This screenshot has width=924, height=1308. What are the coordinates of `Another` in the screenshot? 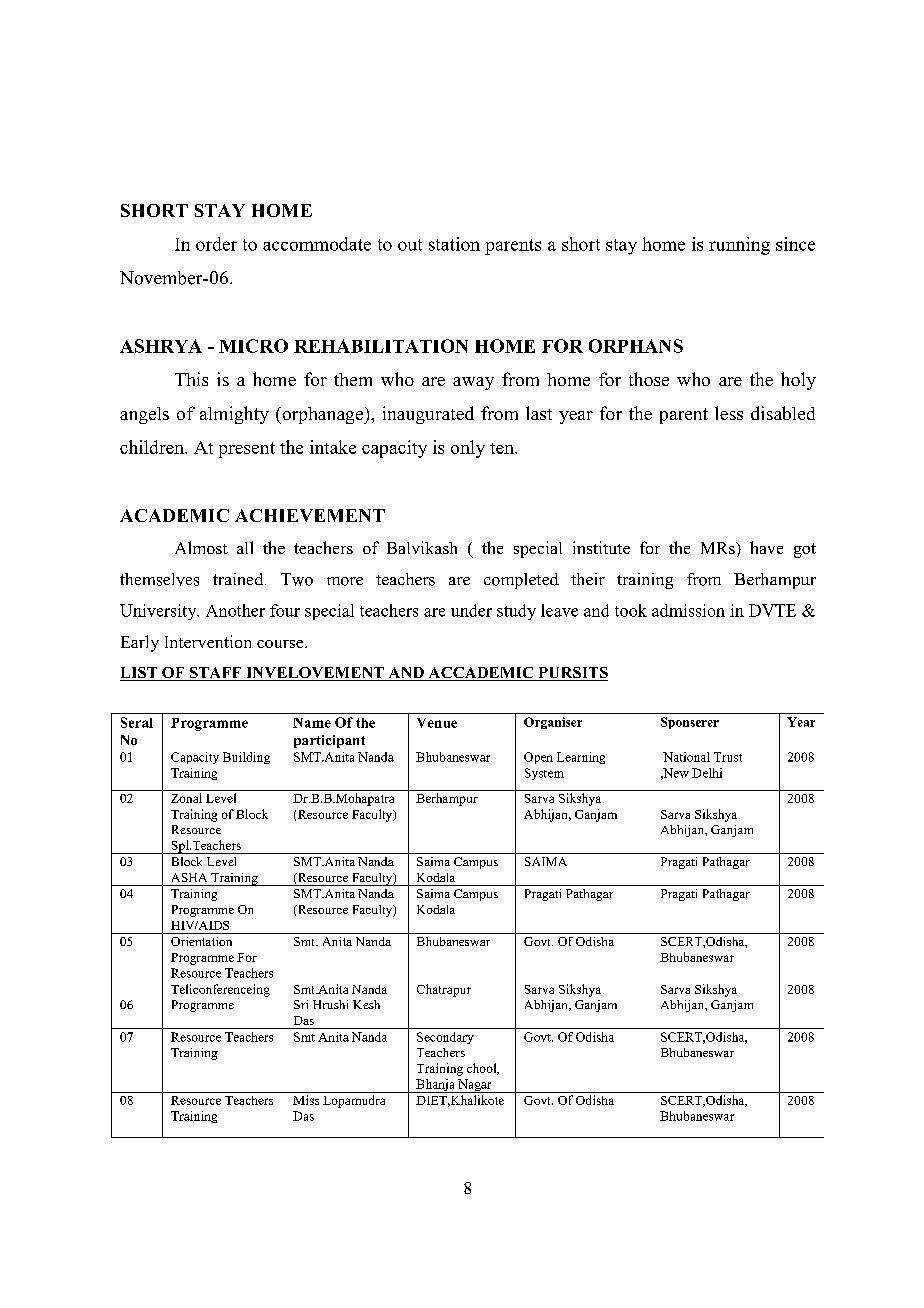 It's located at (235, 610).
